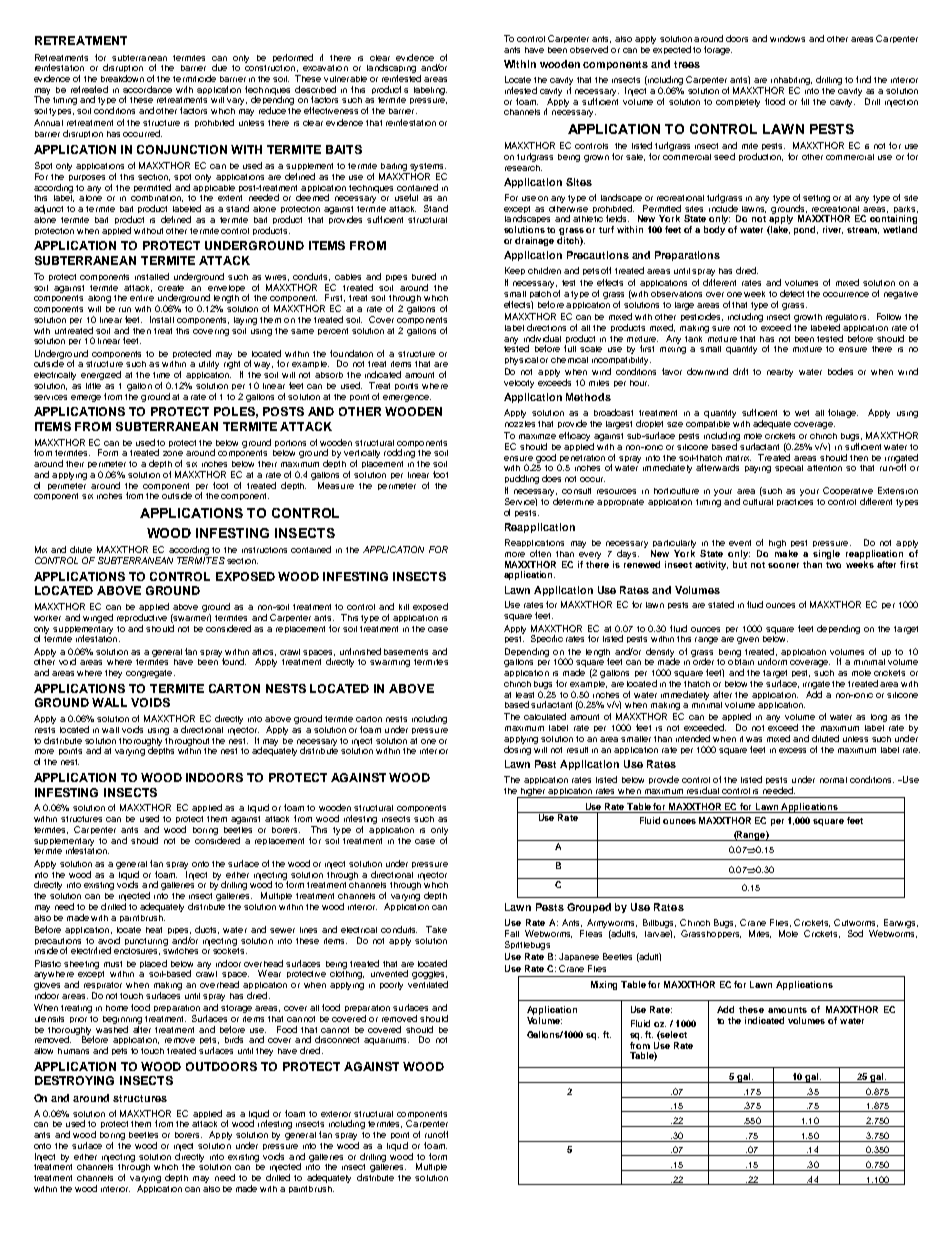 This document has height=1233, width=952. I want to click on zone, so click(173, 453).
